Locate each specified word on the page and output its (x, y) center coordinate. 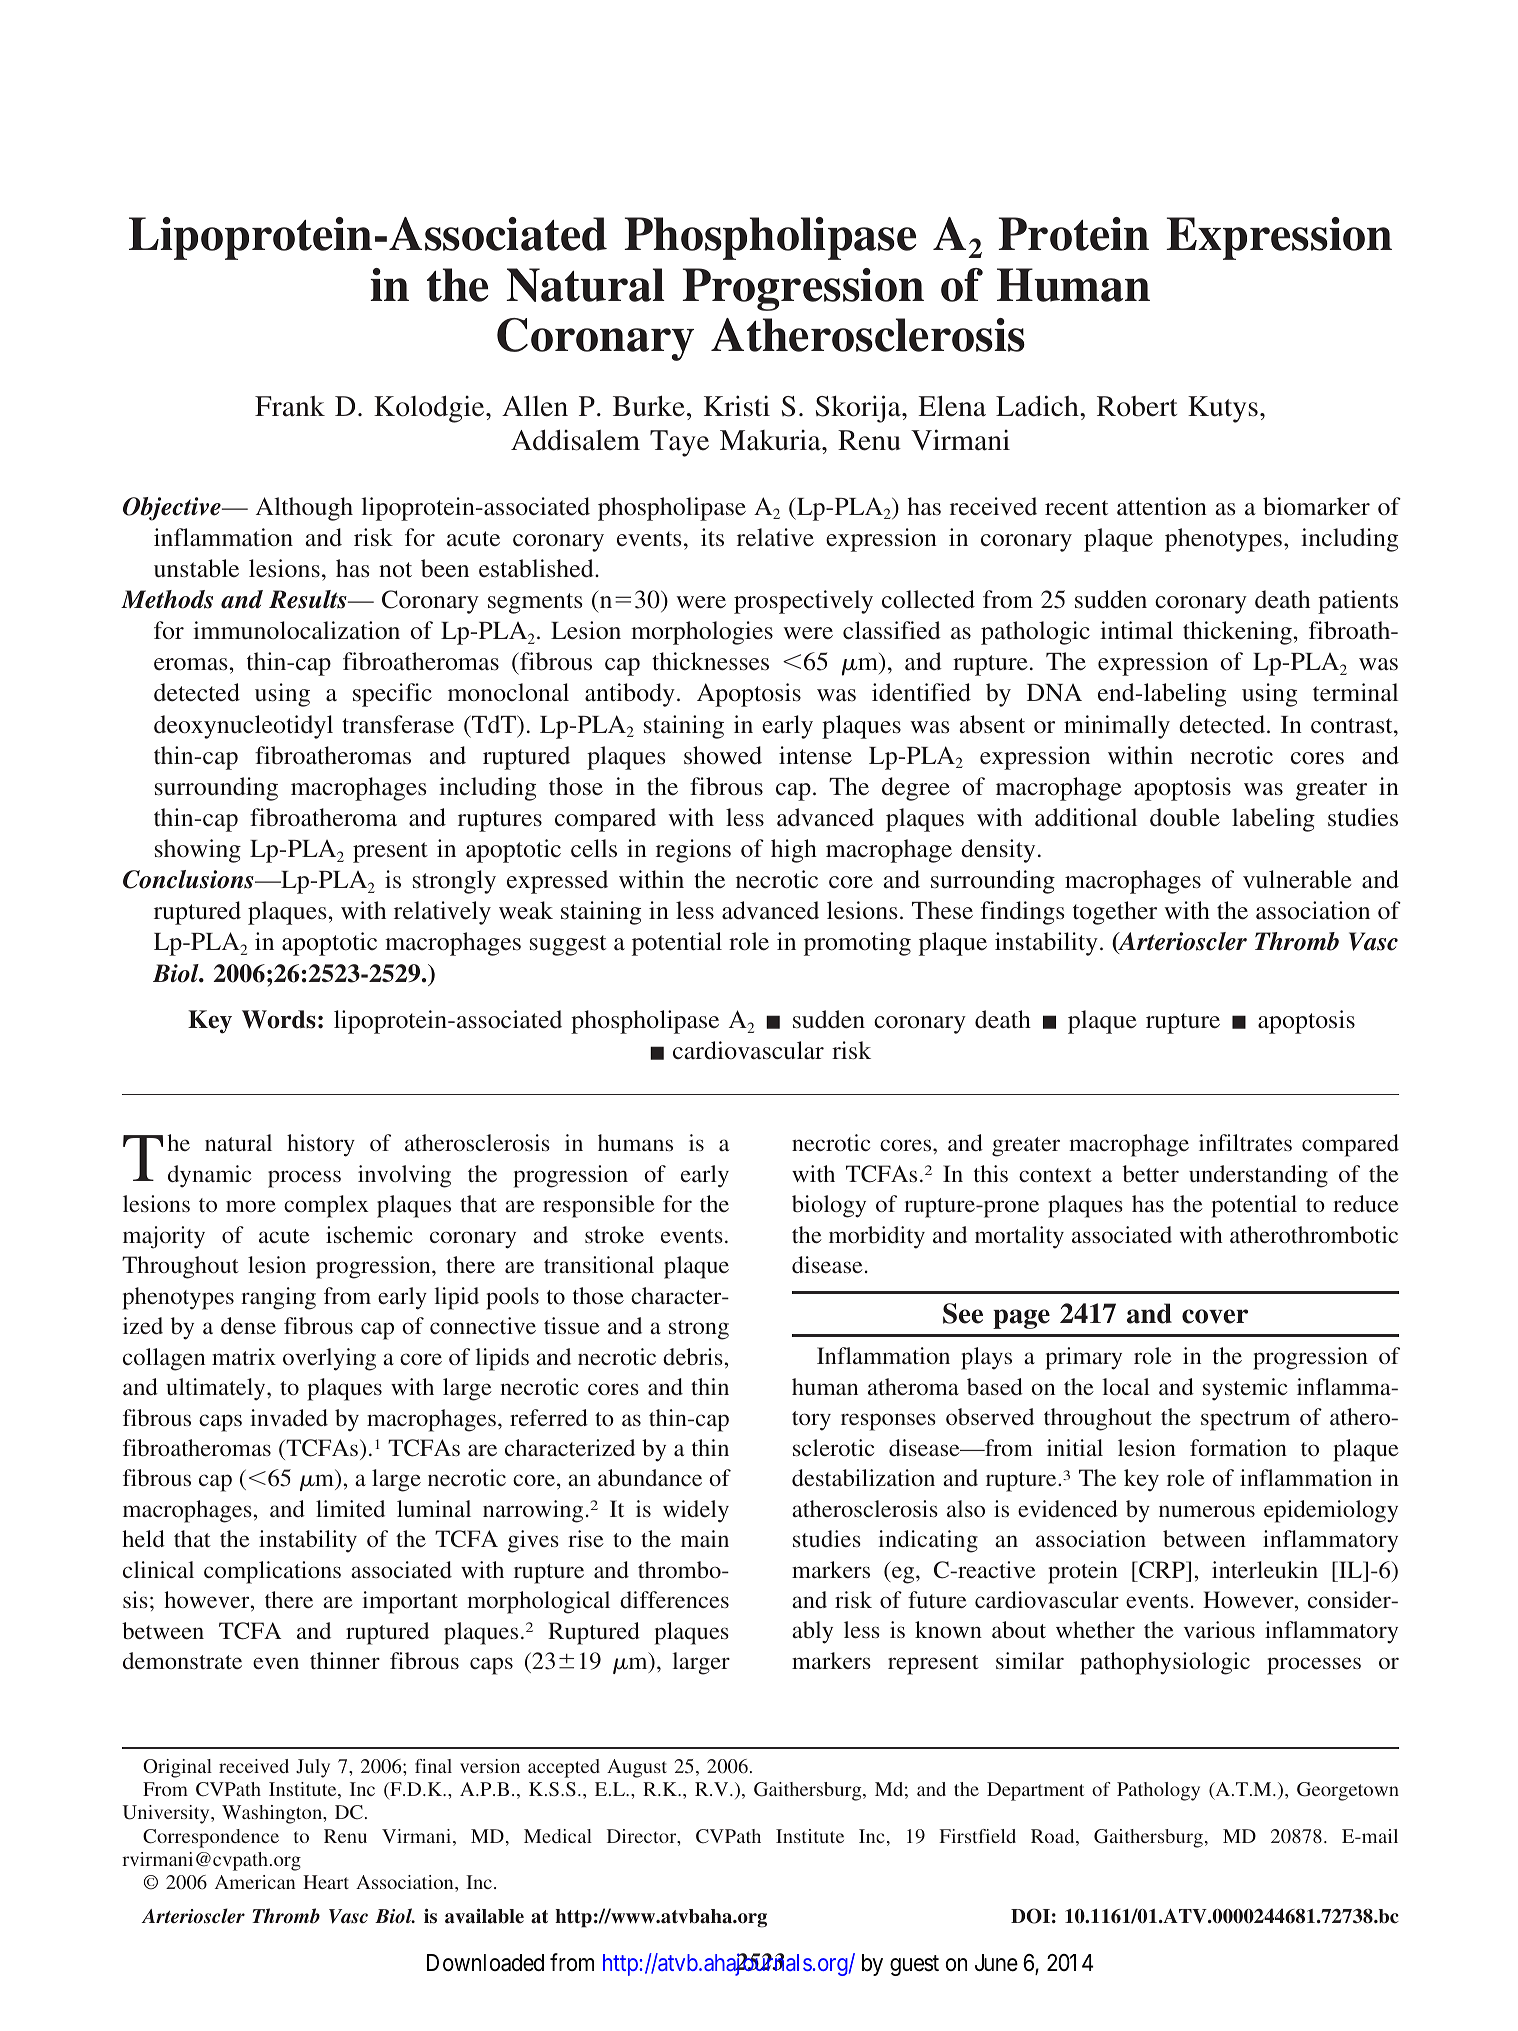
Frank (290, 406)
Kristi (737, 406)
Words (279, 1019)
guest (914, 1965)
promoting (857, 944)
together (1115, 913)
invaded (289, 1417)
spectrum (1245, 1421)
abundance (650, 1477)
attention (1162, 506)
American (255, 1882)
